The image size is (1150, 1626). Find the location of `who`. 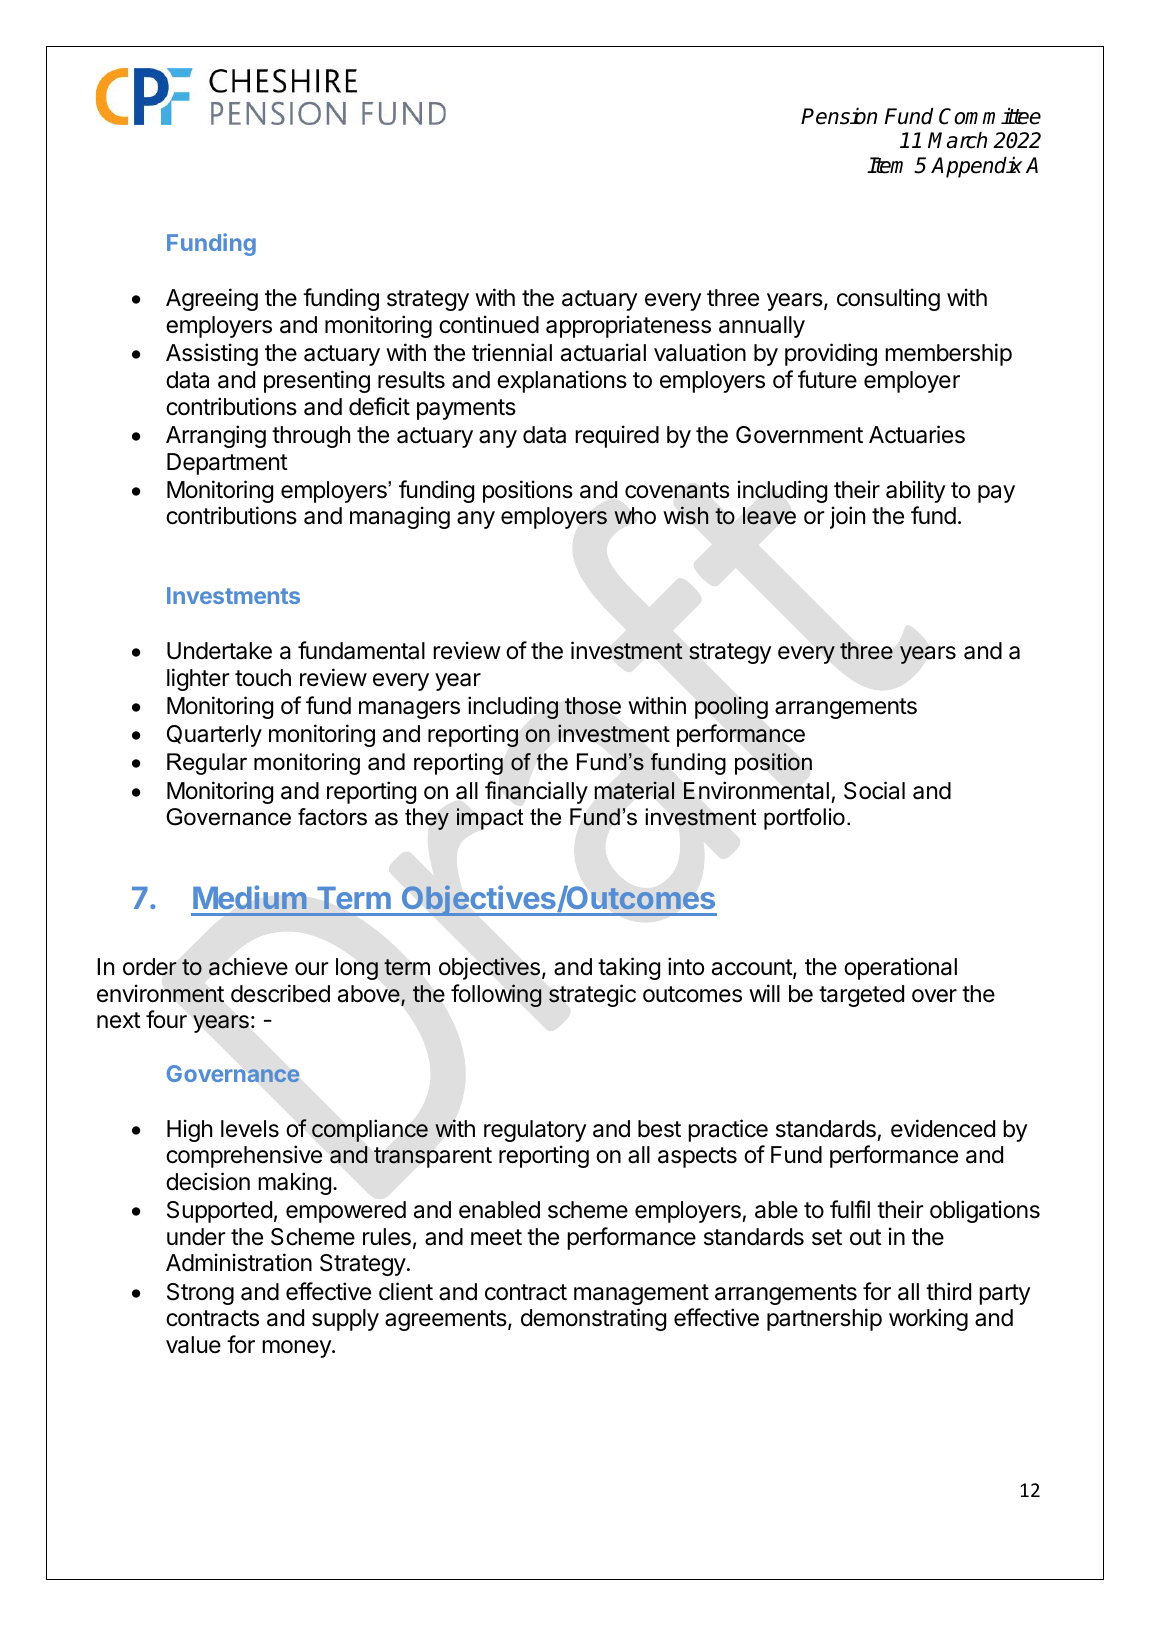

who is located at coordinates (635, 516).
